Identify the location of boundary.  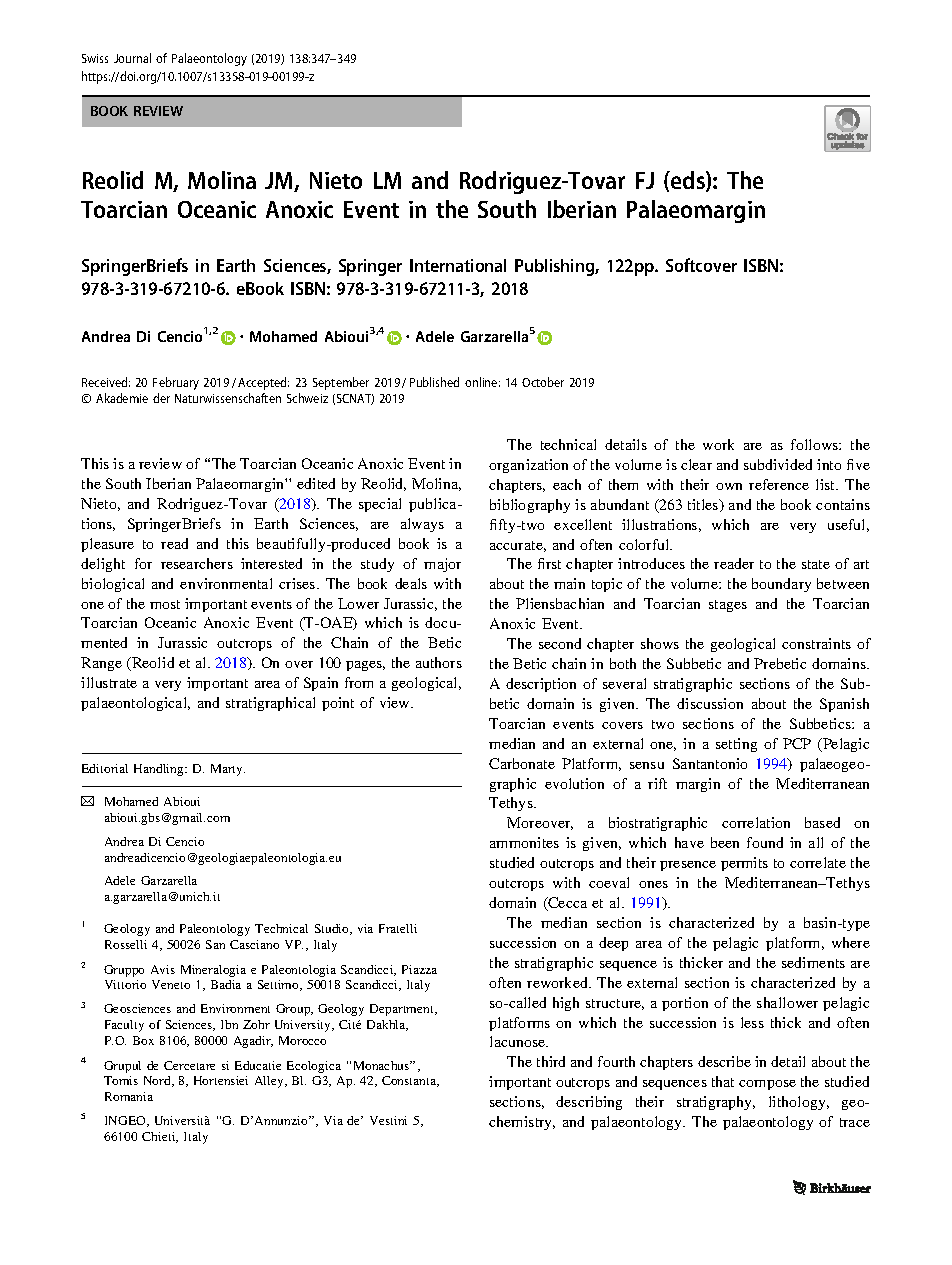
(781, 585).
